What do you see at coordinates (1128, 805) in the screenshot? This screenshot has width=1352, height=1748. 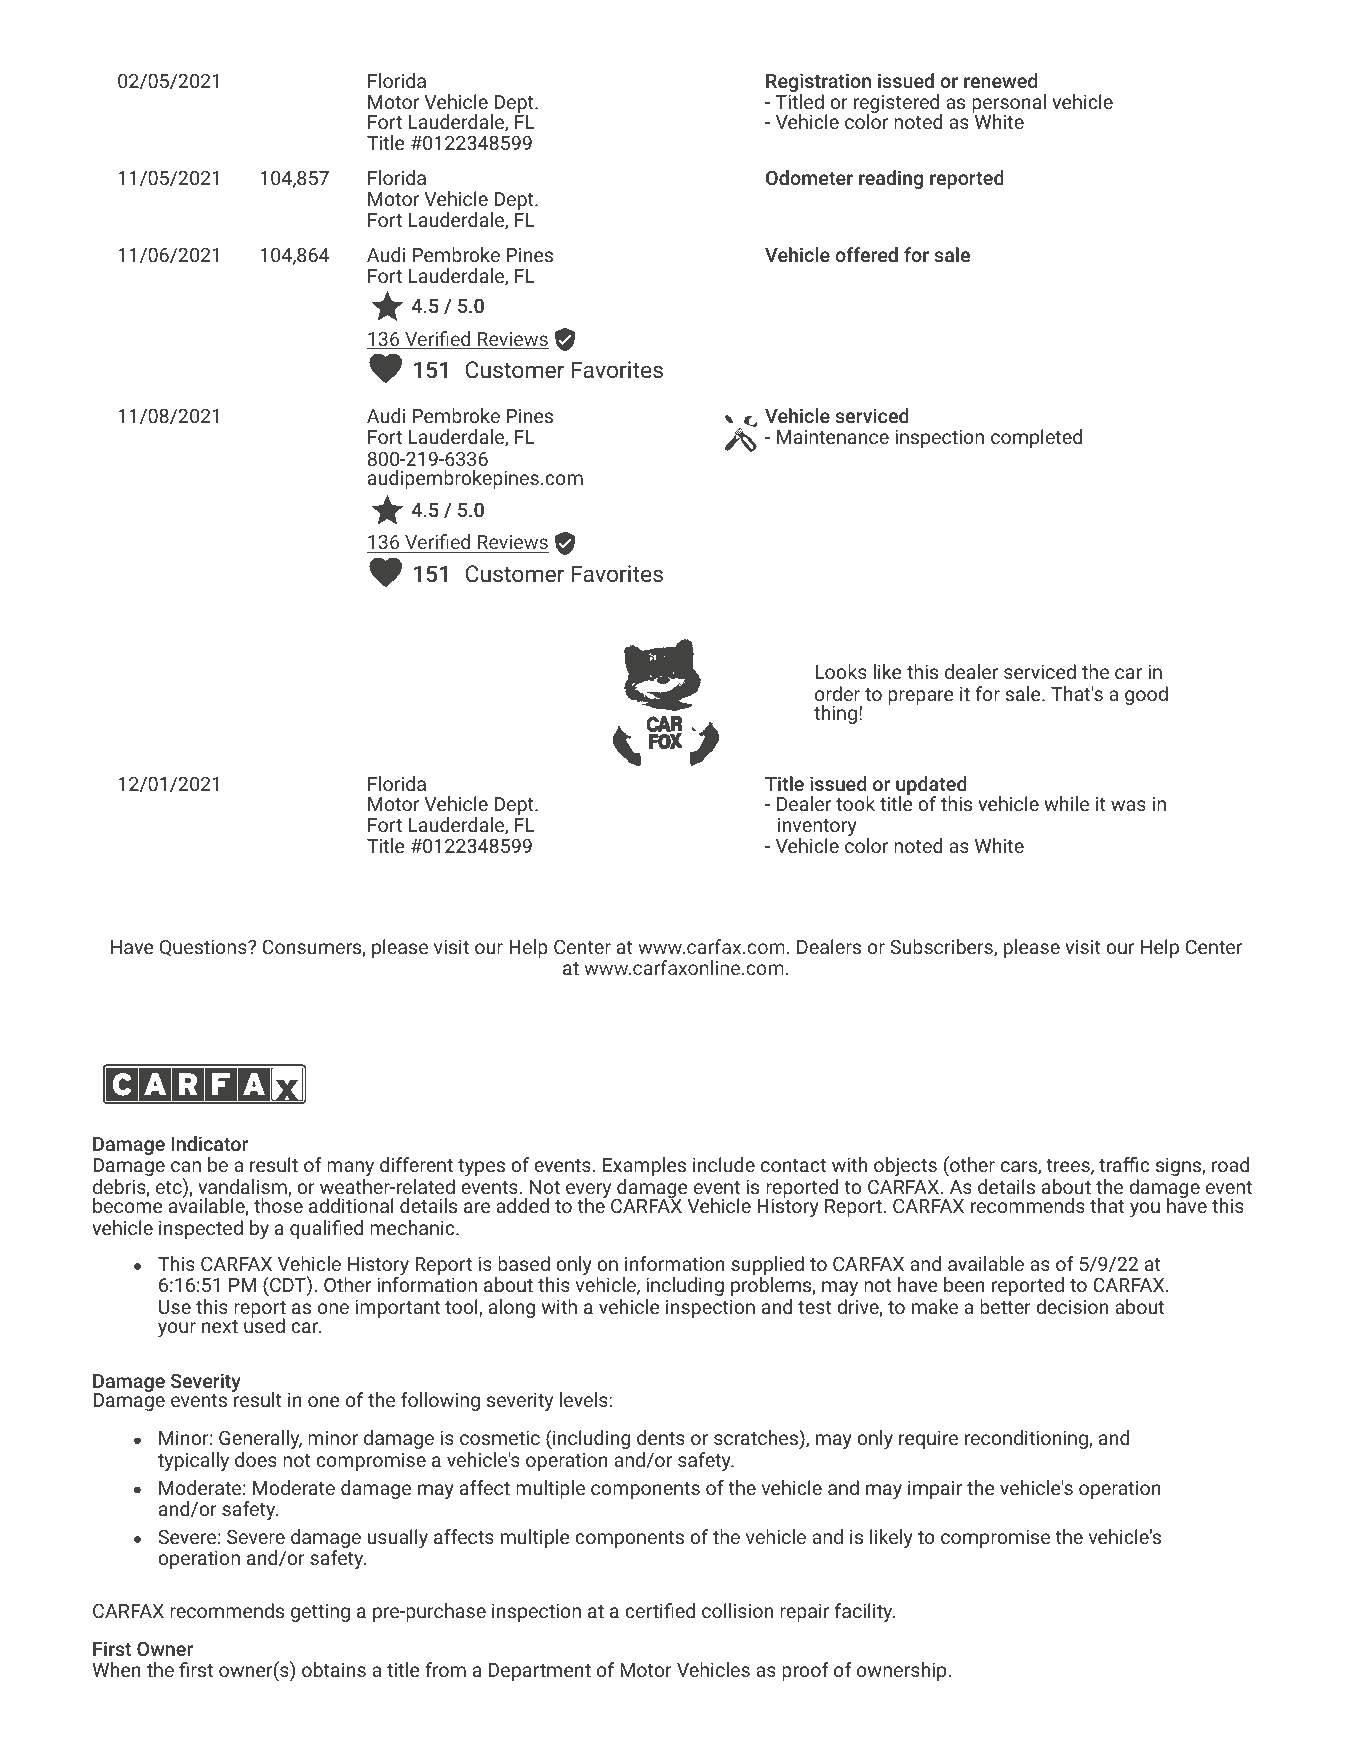 I see `was` at bounding box center [1128, 805].
